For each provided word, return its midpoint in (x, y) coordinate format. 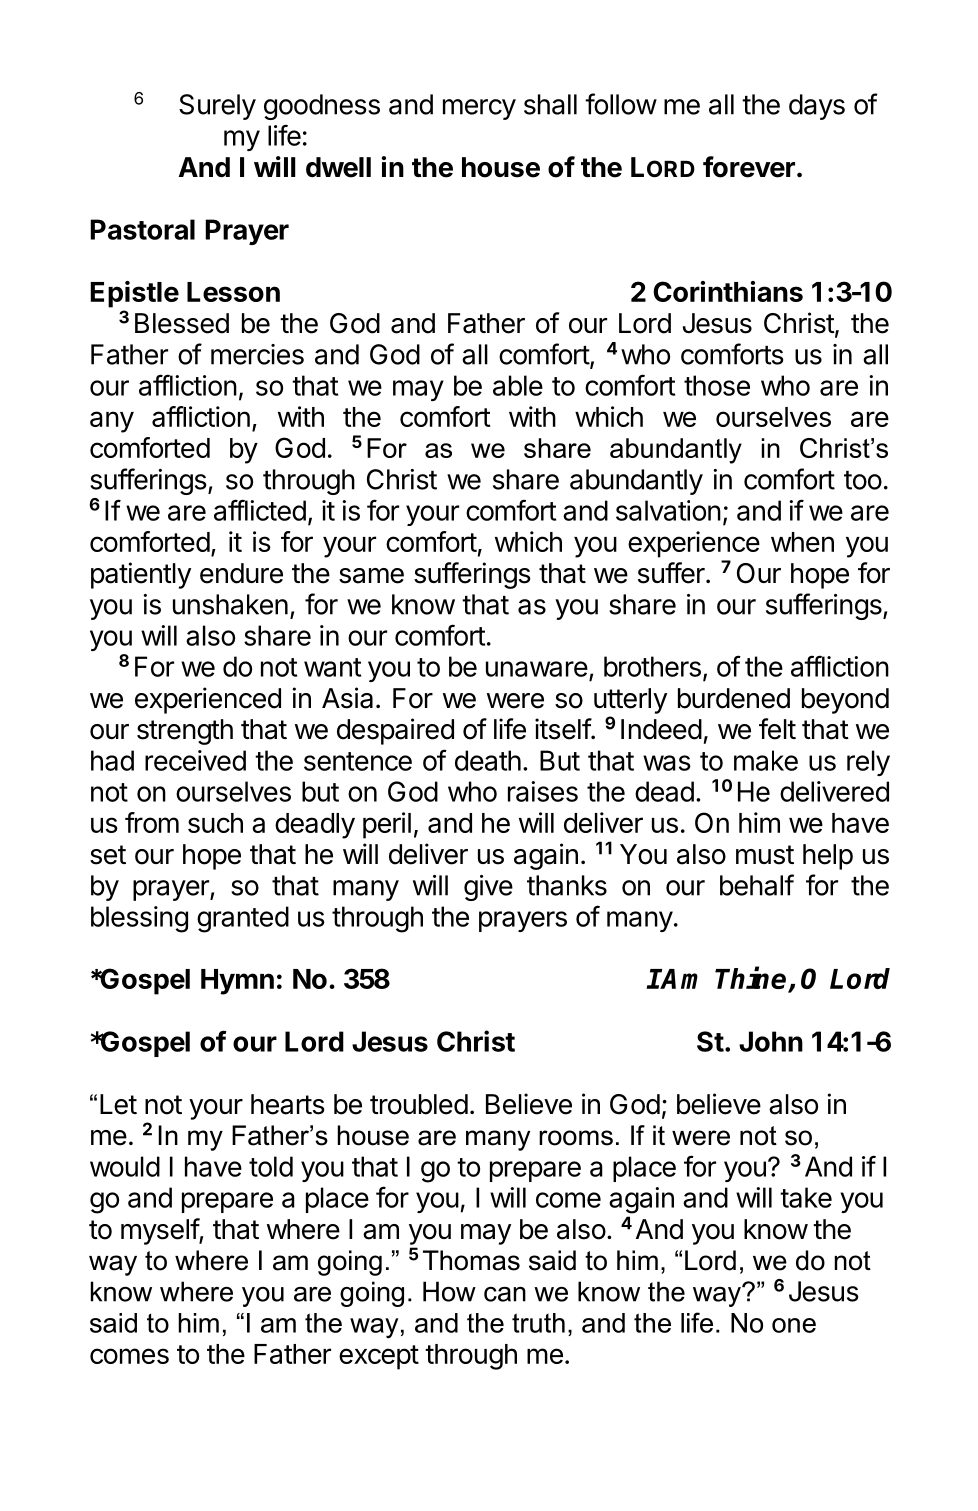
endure (241, 573)
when (802, 542)
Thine (752, 979)
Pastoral (142, 229)
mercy (479, 109)
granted (243, 919)
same (371, 576)
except (379, 1357)
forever (749, 167)
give (488, 888)
